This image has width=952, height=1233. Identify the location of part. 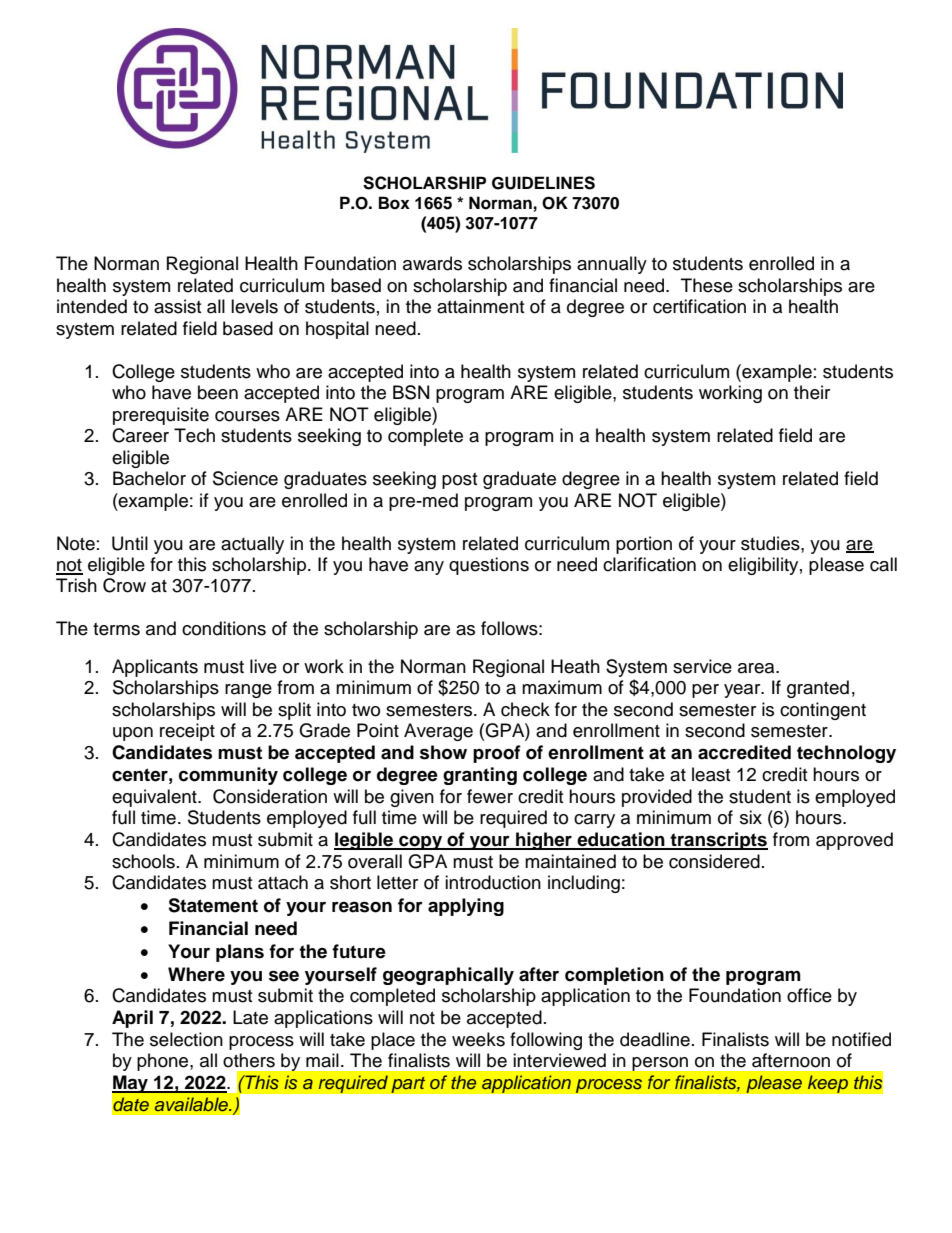
(408, 1084).
